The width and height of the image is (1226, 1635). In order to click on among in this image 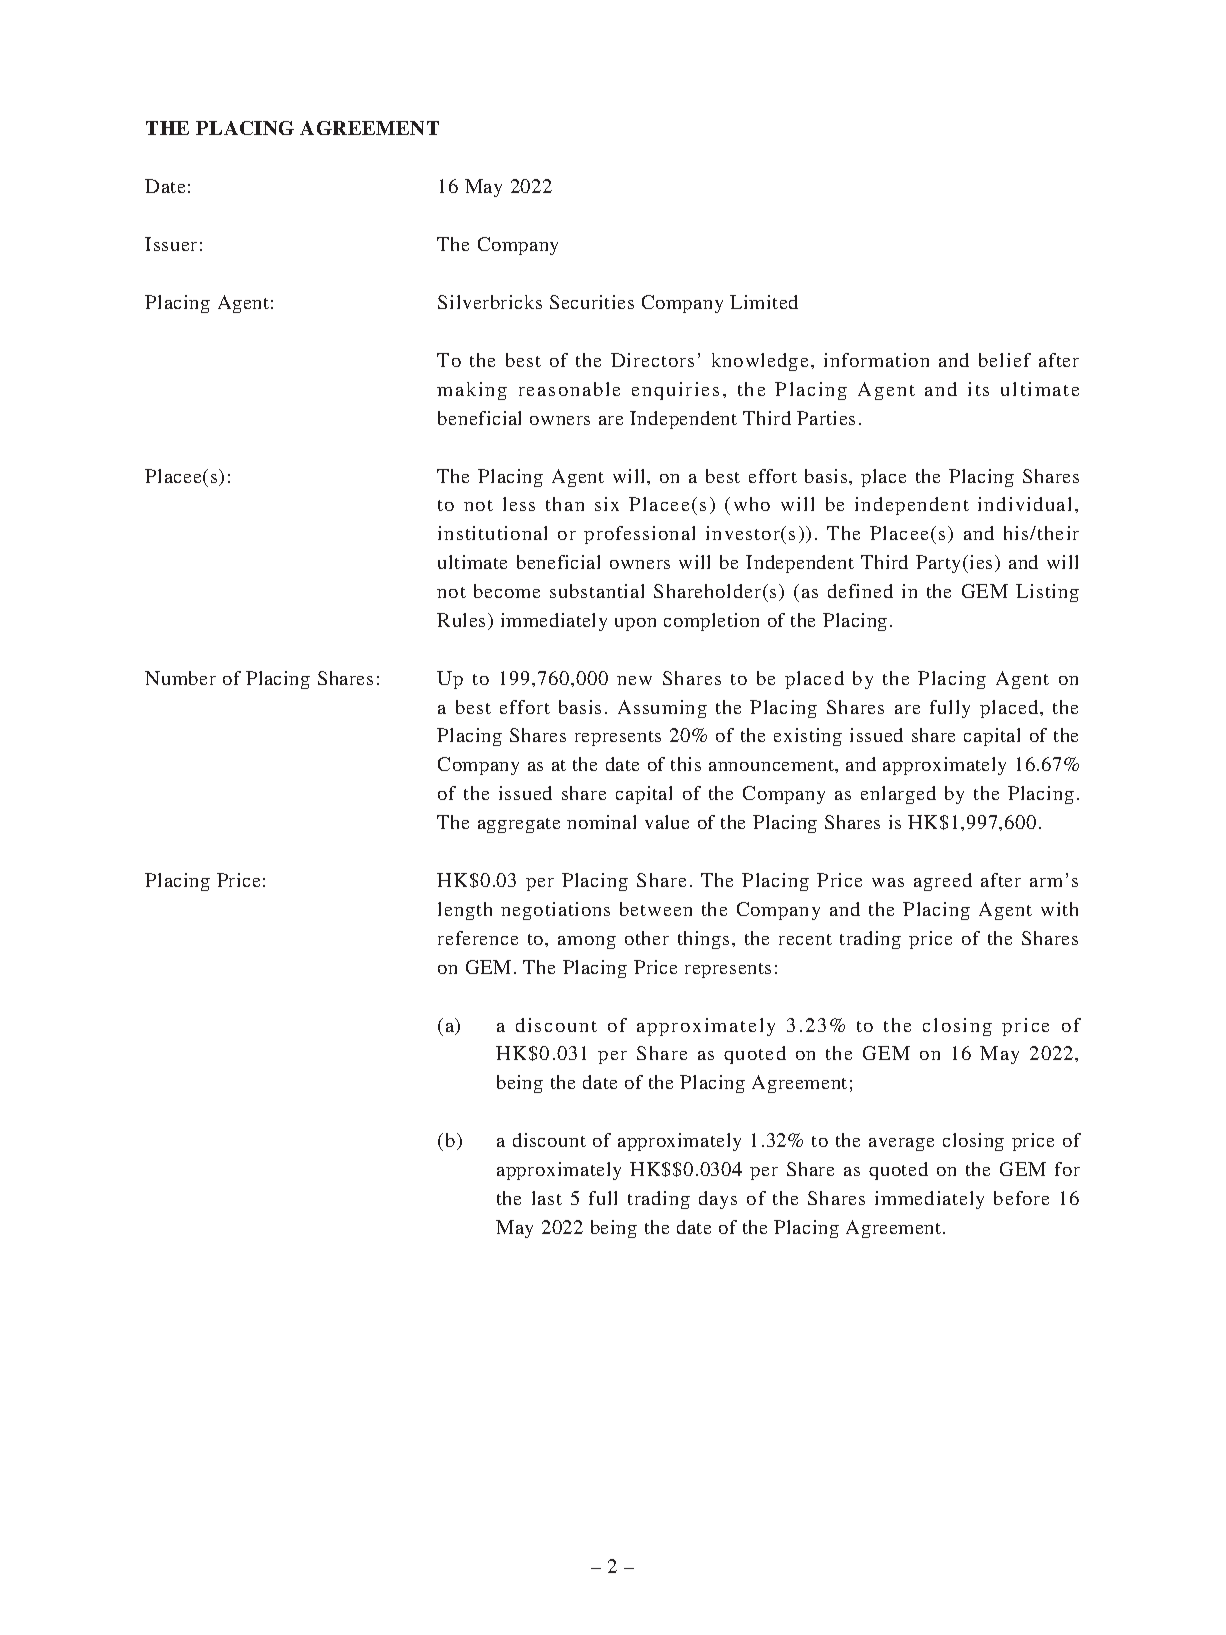, I will do `click(587, 942)`.
